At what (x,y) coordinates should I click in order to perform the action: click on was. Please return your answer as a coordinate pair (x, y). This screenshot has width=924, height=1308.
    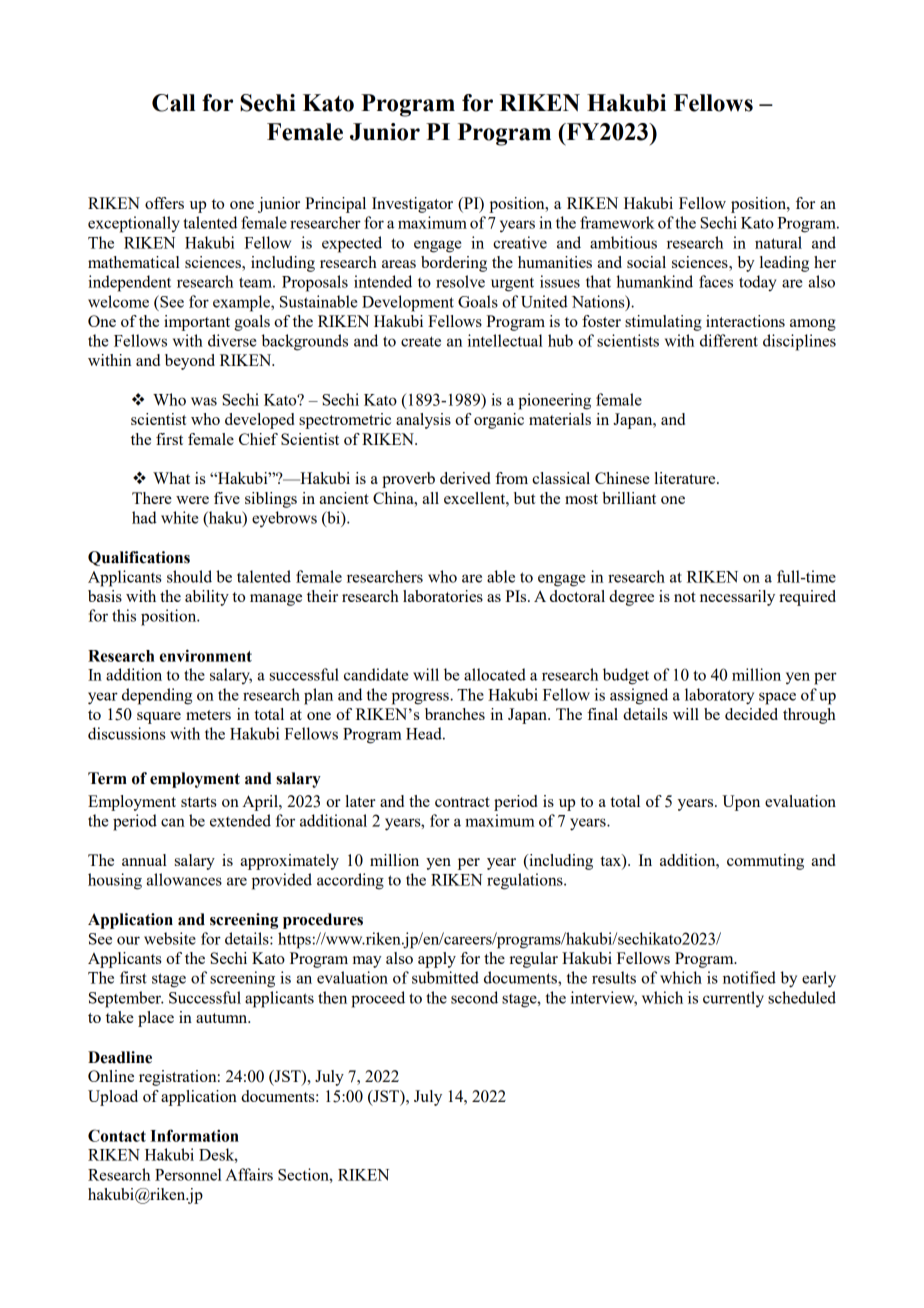
    Looking at the image, I should click on (204, 401).
